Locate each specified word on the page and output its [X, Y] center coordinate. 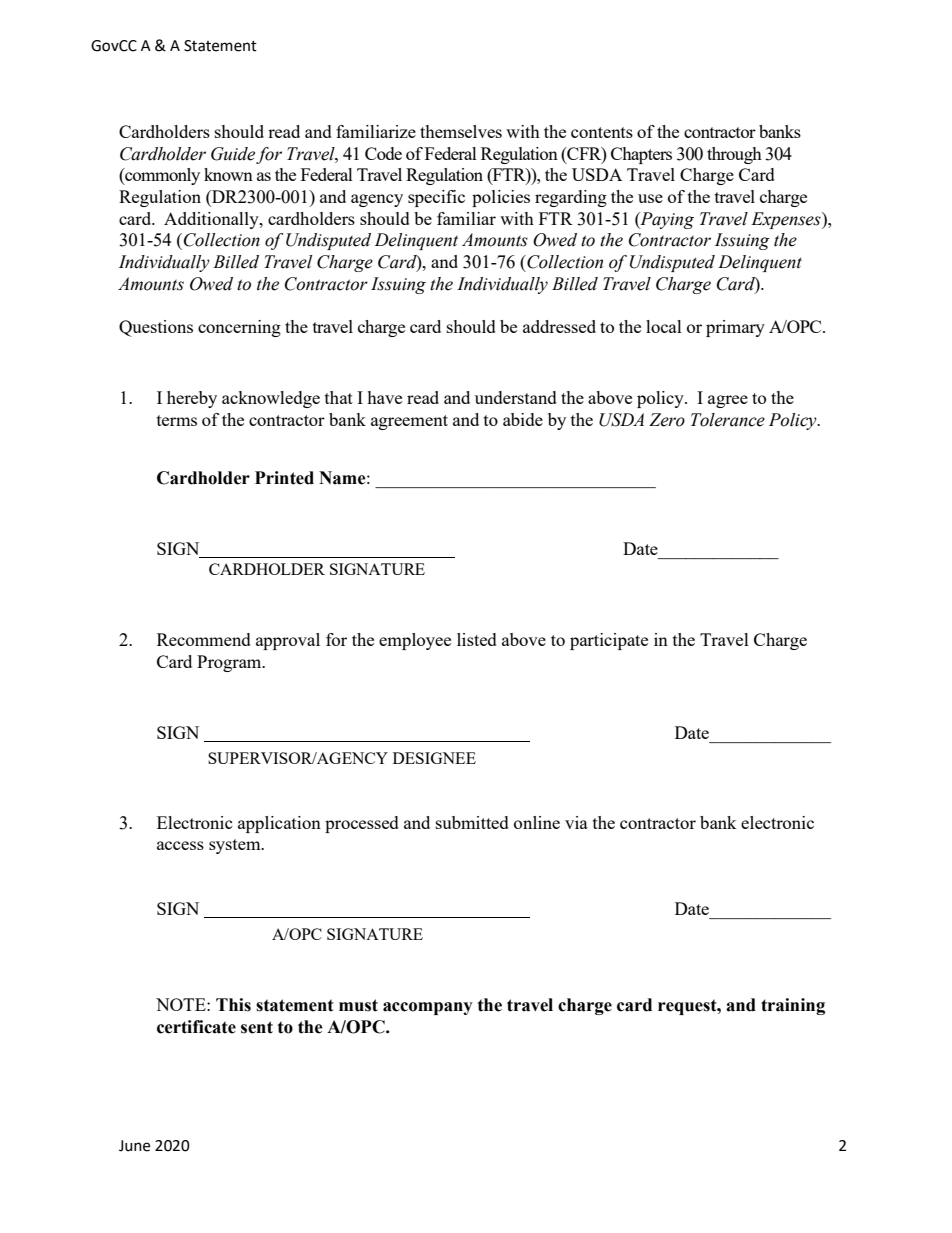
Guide [233, 154]
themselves [461, 131]
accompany [428, 1008]
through [734, 155]
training [793, 1006]
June [134, 1146]
